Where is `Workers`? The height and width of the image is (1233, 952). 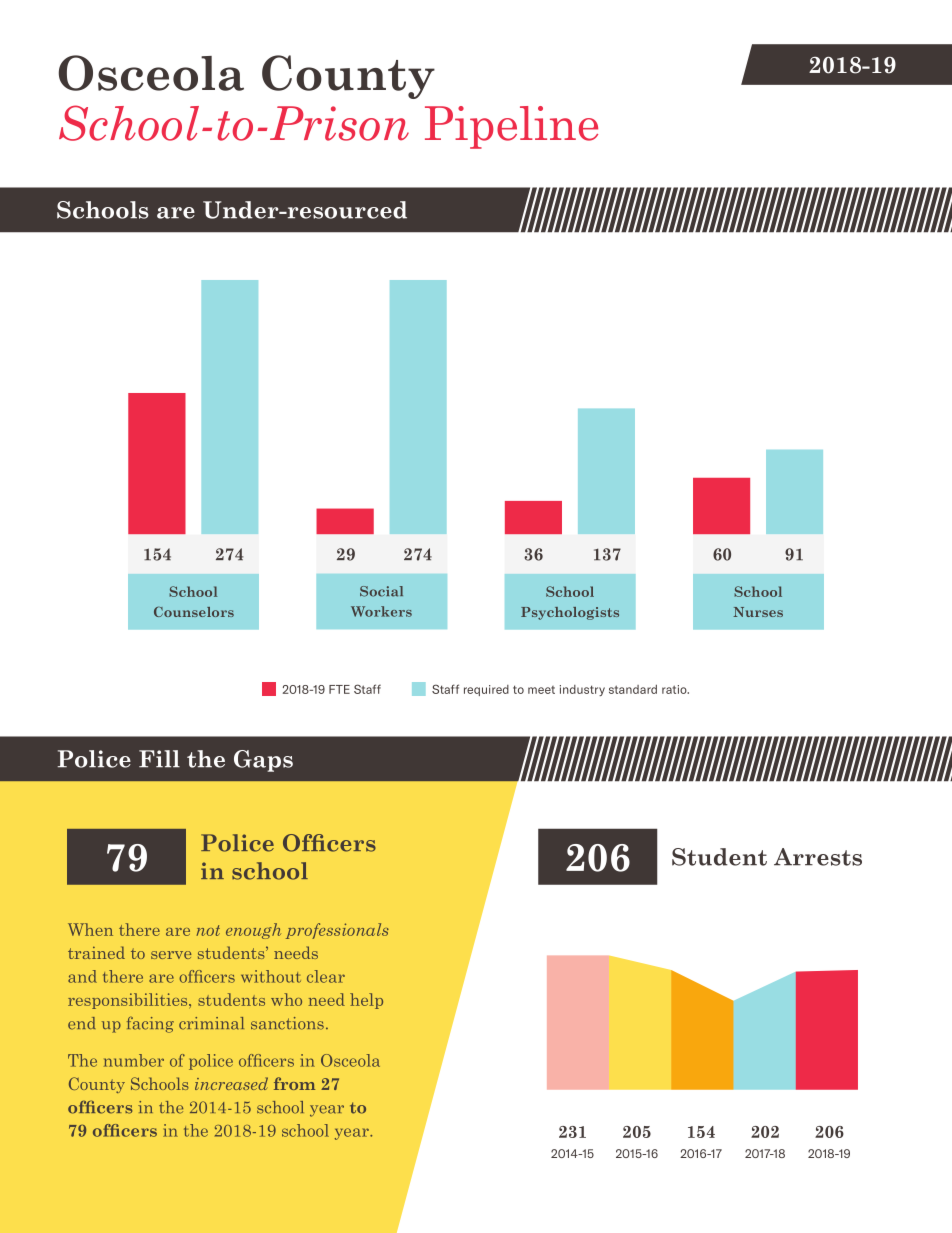
Workers is located at coordinates (381, 611).
